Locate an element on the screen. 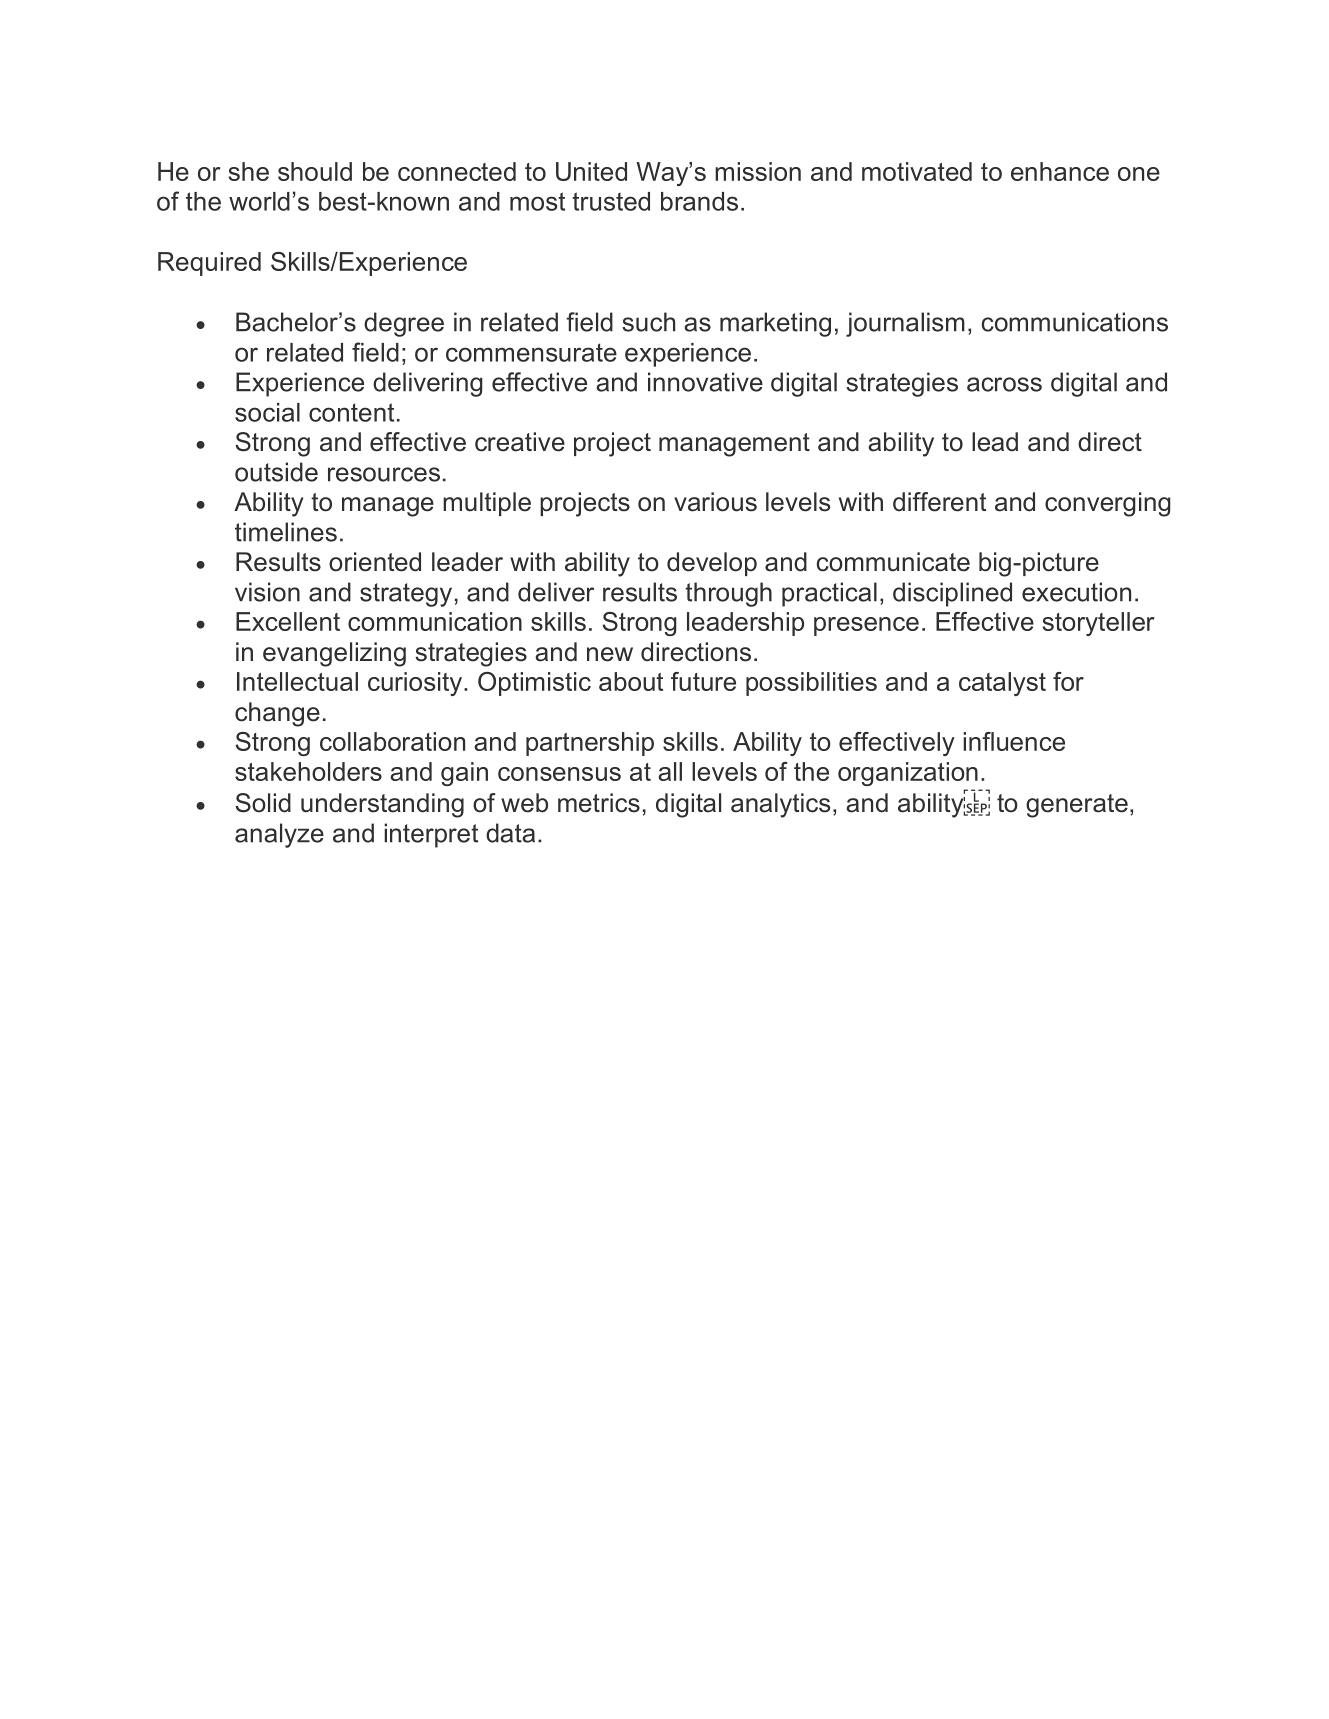 Image resolution: width=1329 pixels, height=1719 pixels. should is located at coordinates (315, 171).
